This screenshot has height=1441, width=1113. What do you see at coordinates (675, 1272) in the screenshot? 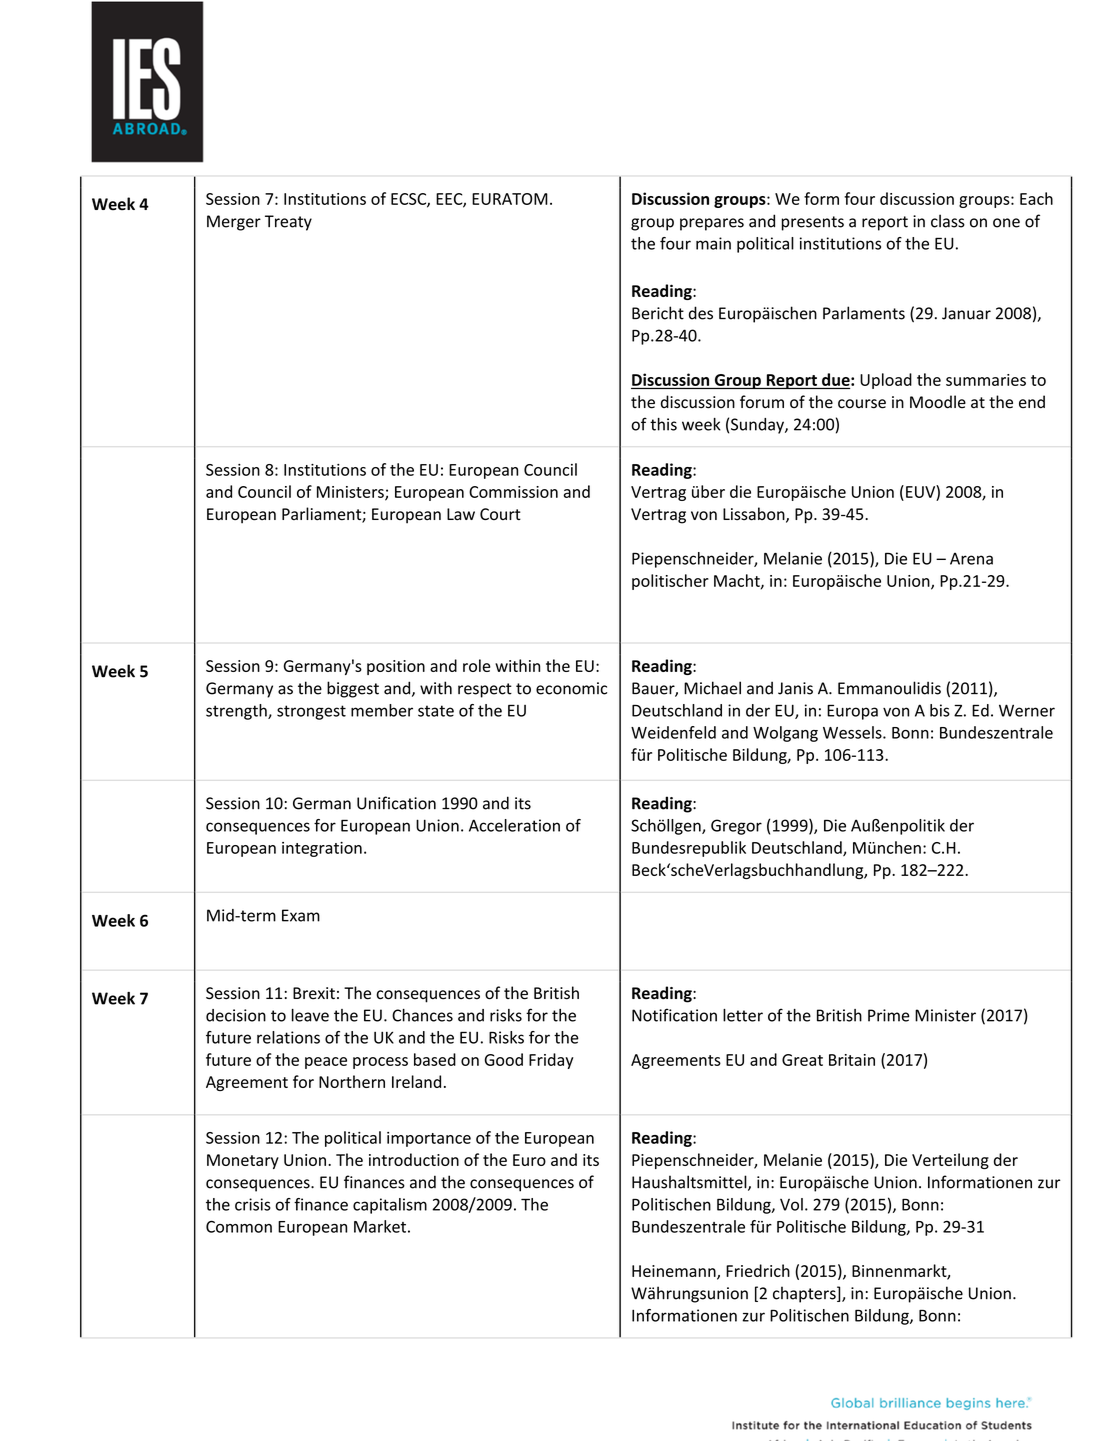
I see `Heinemann` at bounding box center [675, 1272].
